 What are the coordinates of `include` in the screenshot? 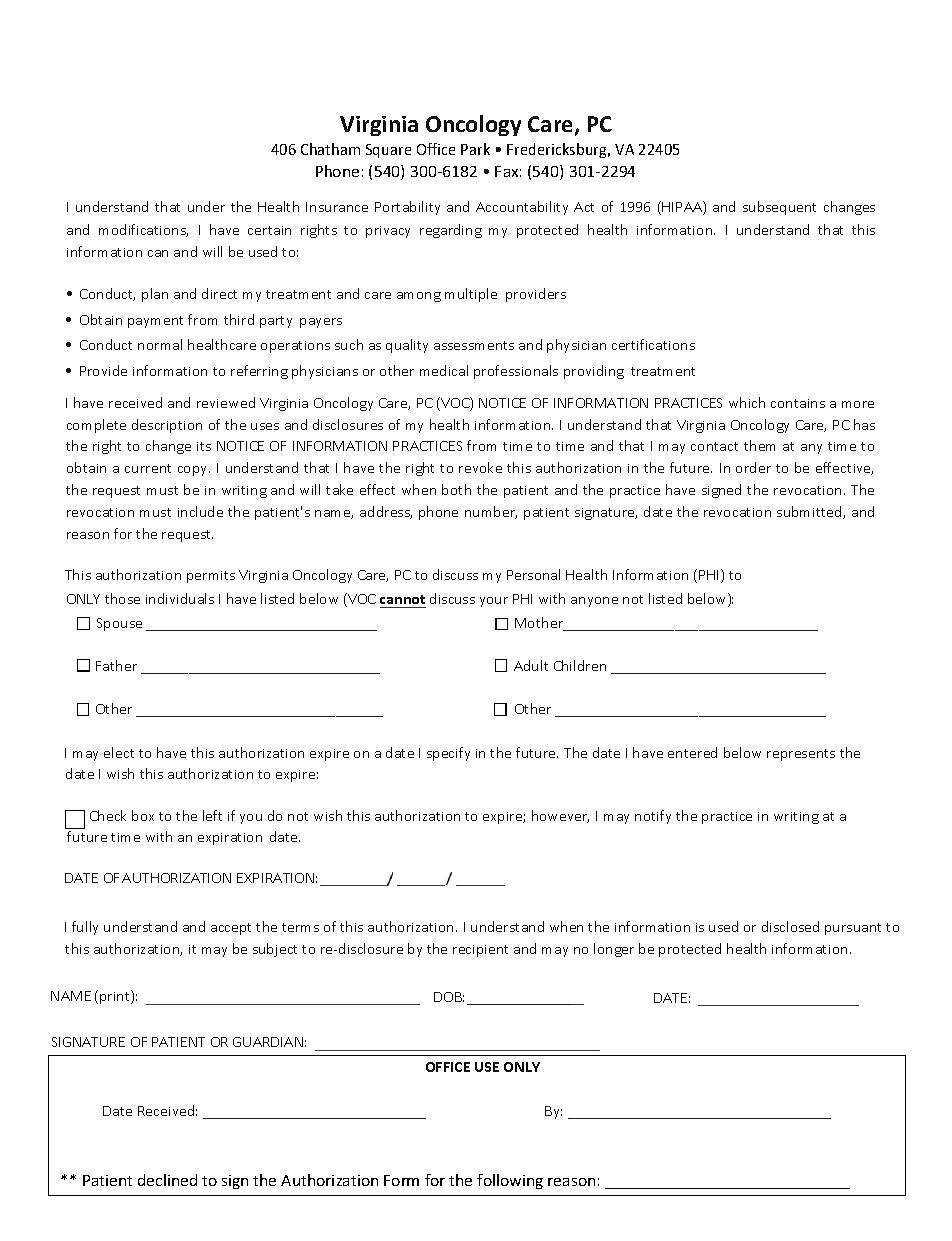 It's located at (200, 511).
